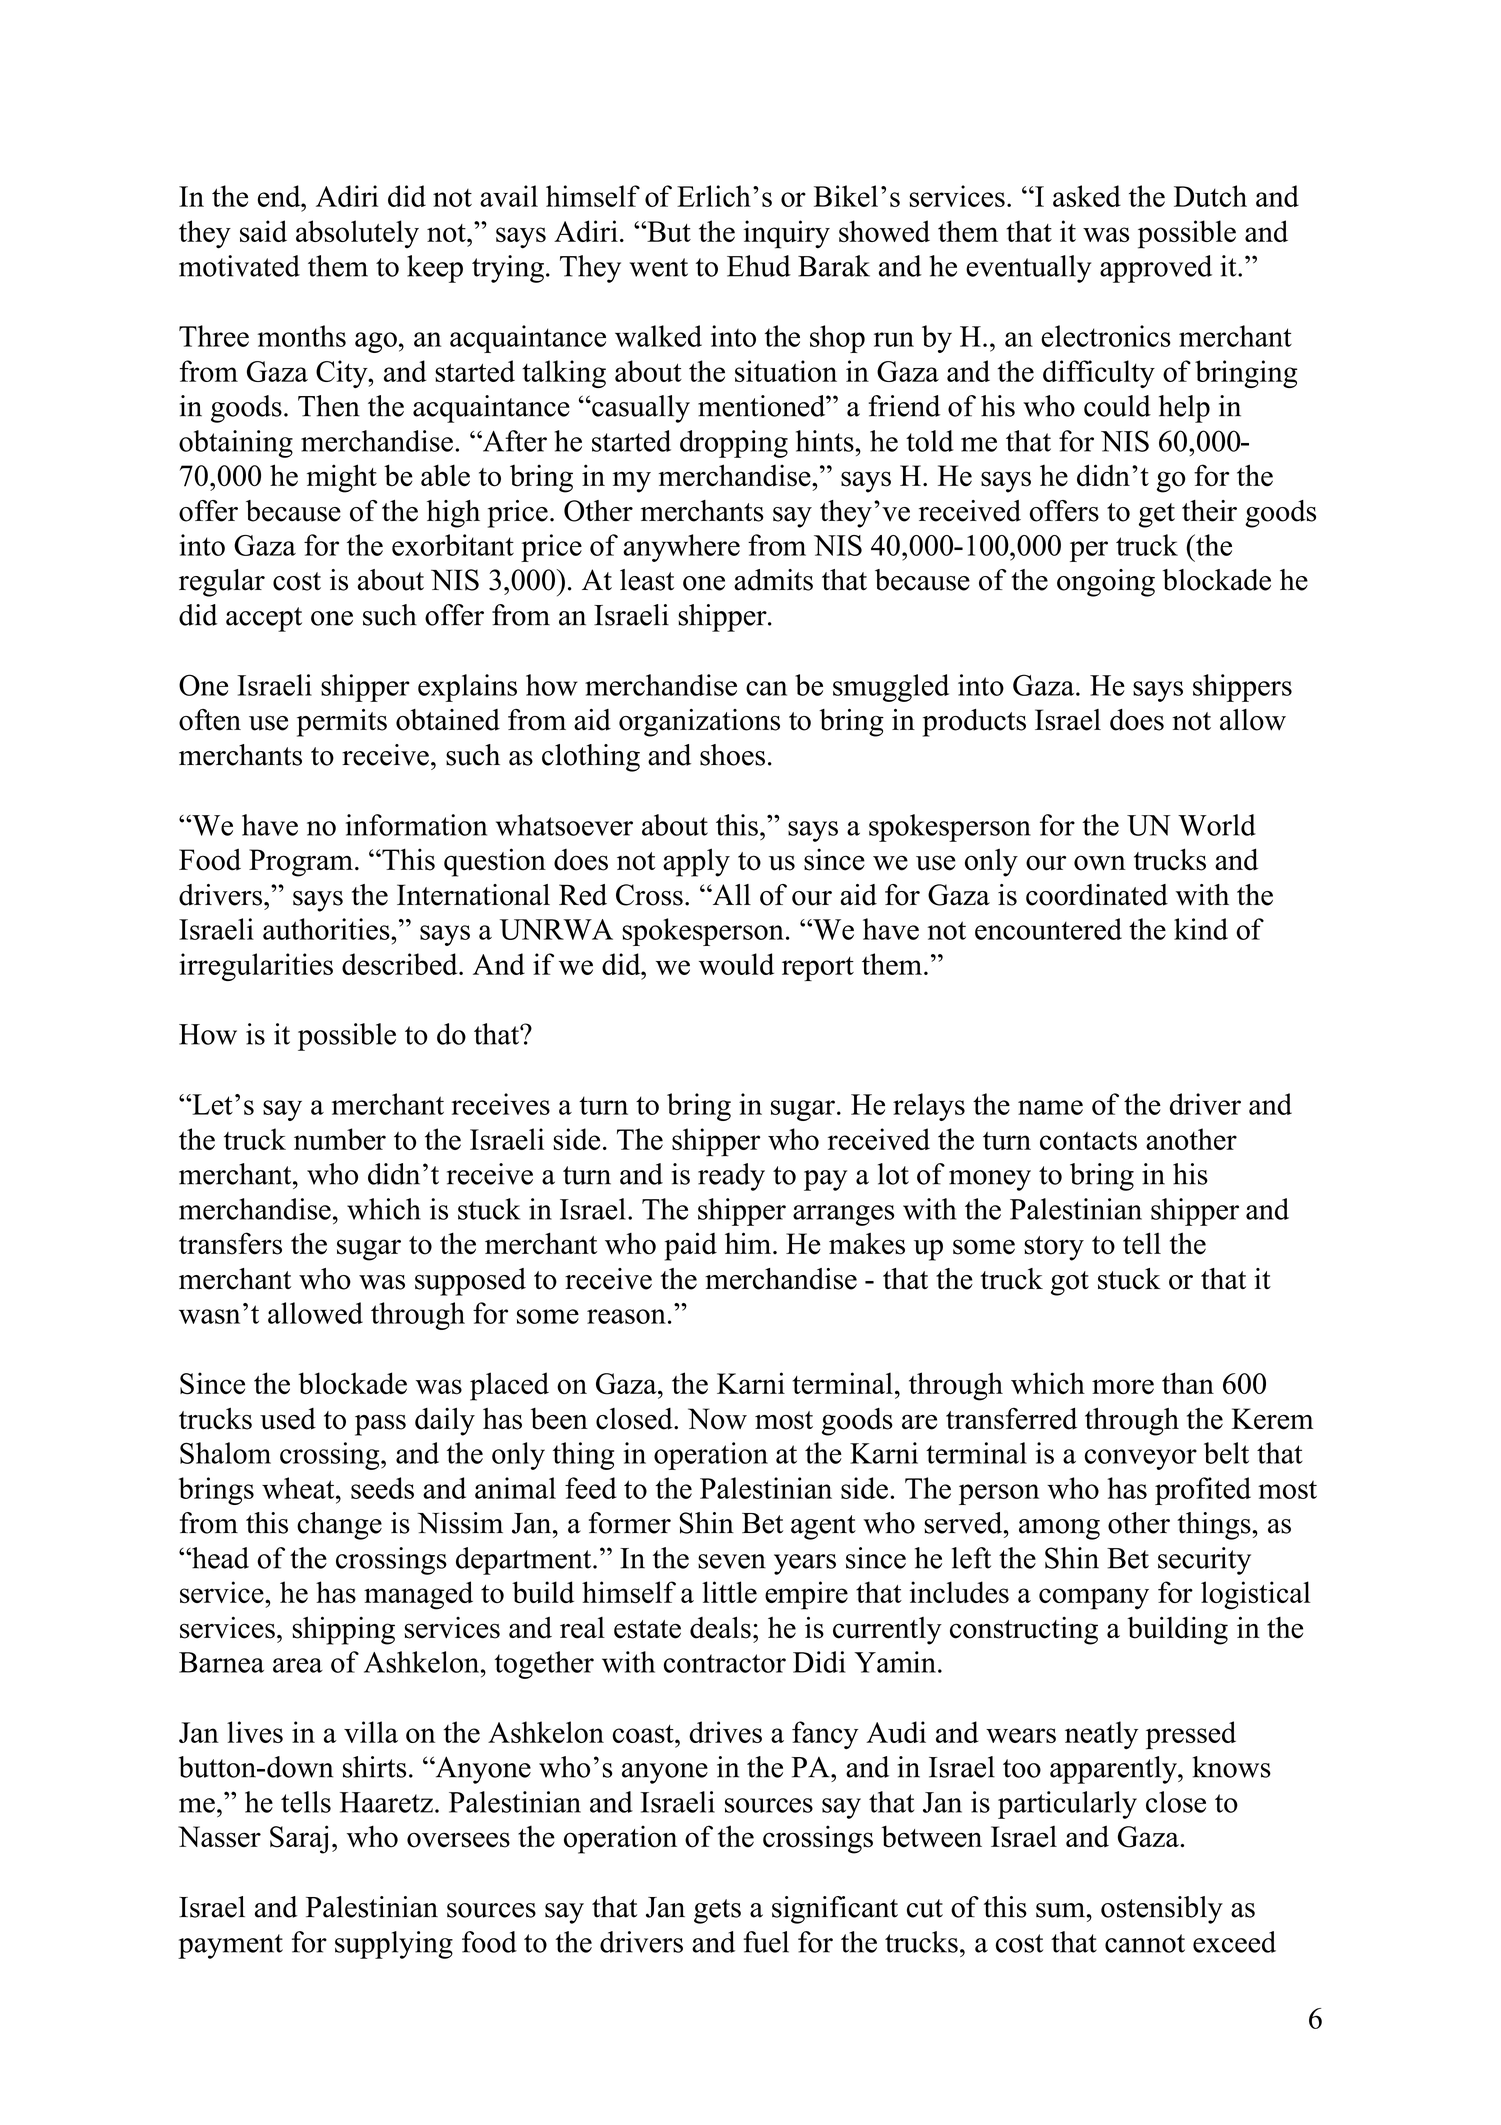  Describe the element at coordinates (1106, 583) in the screenshot. I see `ongoing` at that location.
